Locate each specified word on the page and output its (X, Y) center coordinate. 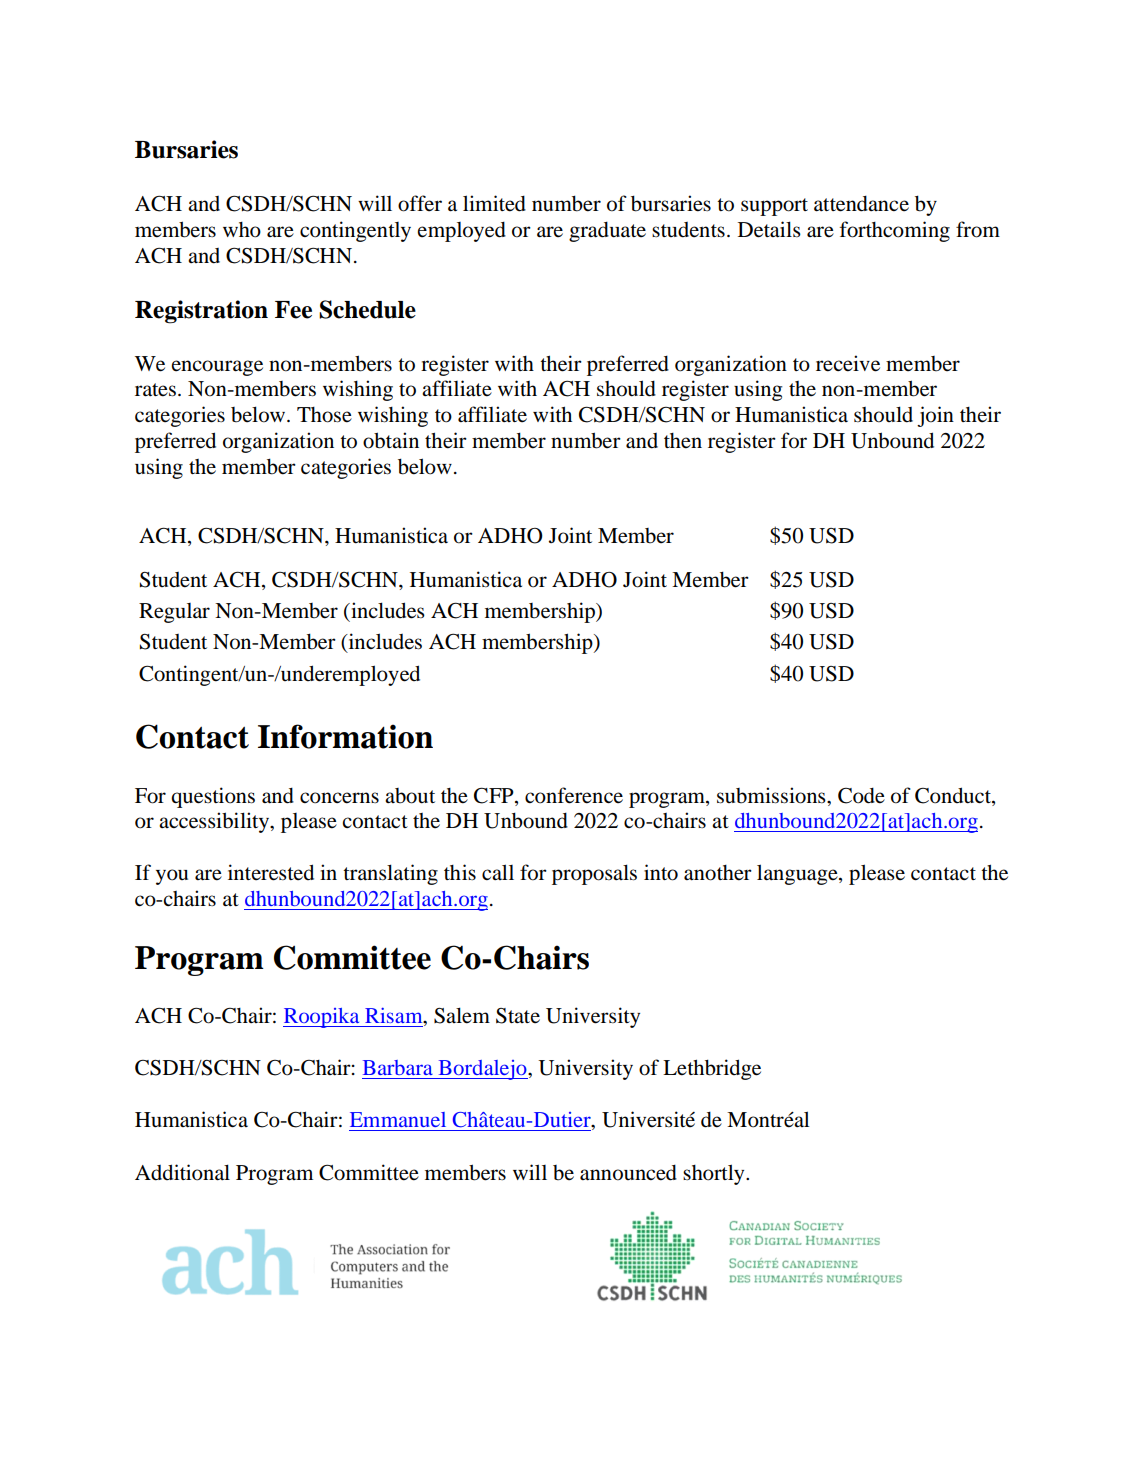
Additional (182, 1172)
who (242, 230)
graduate (607, 232)
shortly (715, 1174)
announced (628, 1173)
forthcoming (895, 231)
